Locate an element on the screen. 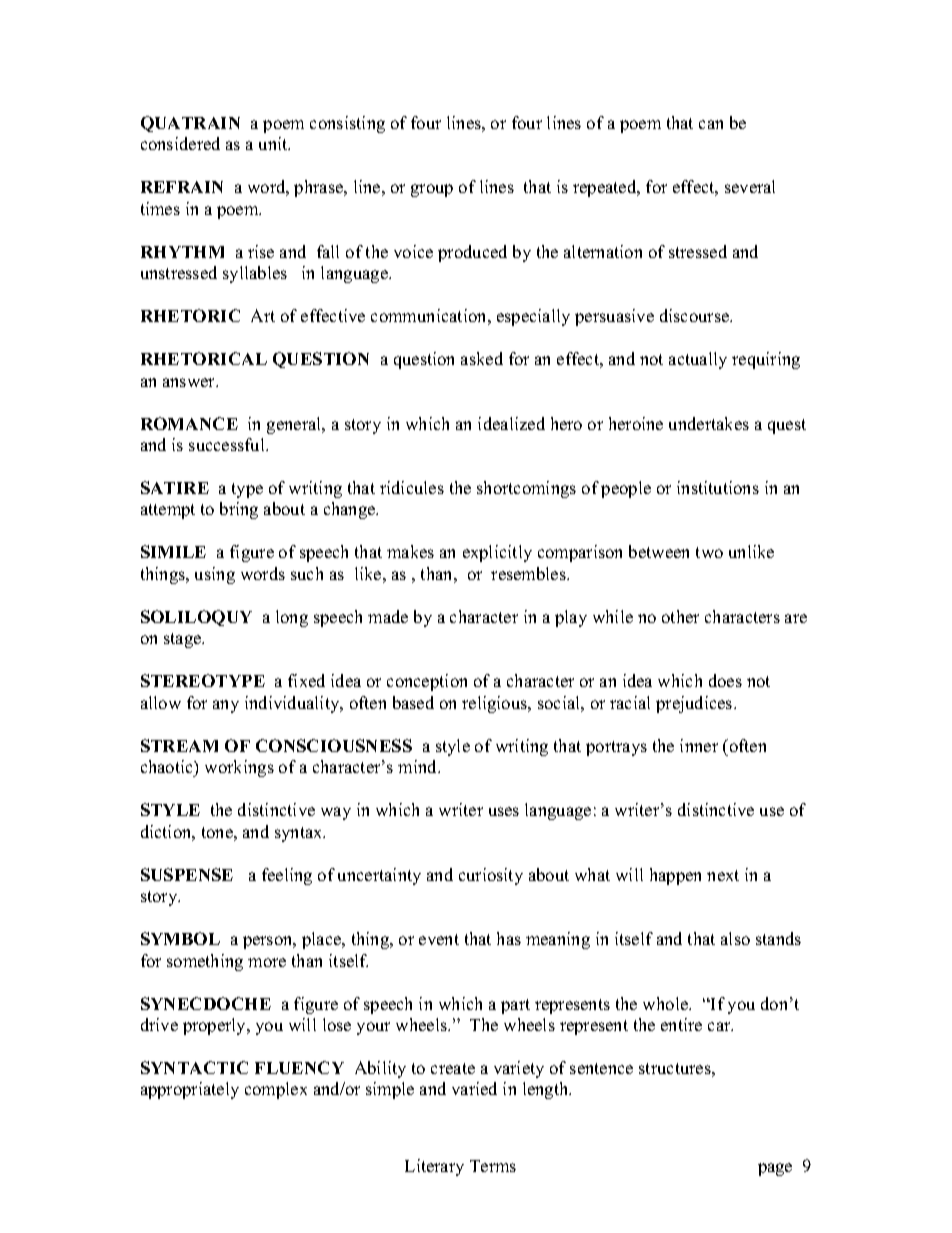 The image size is (952, 1233). unit is located at coordinates (274, 143).
